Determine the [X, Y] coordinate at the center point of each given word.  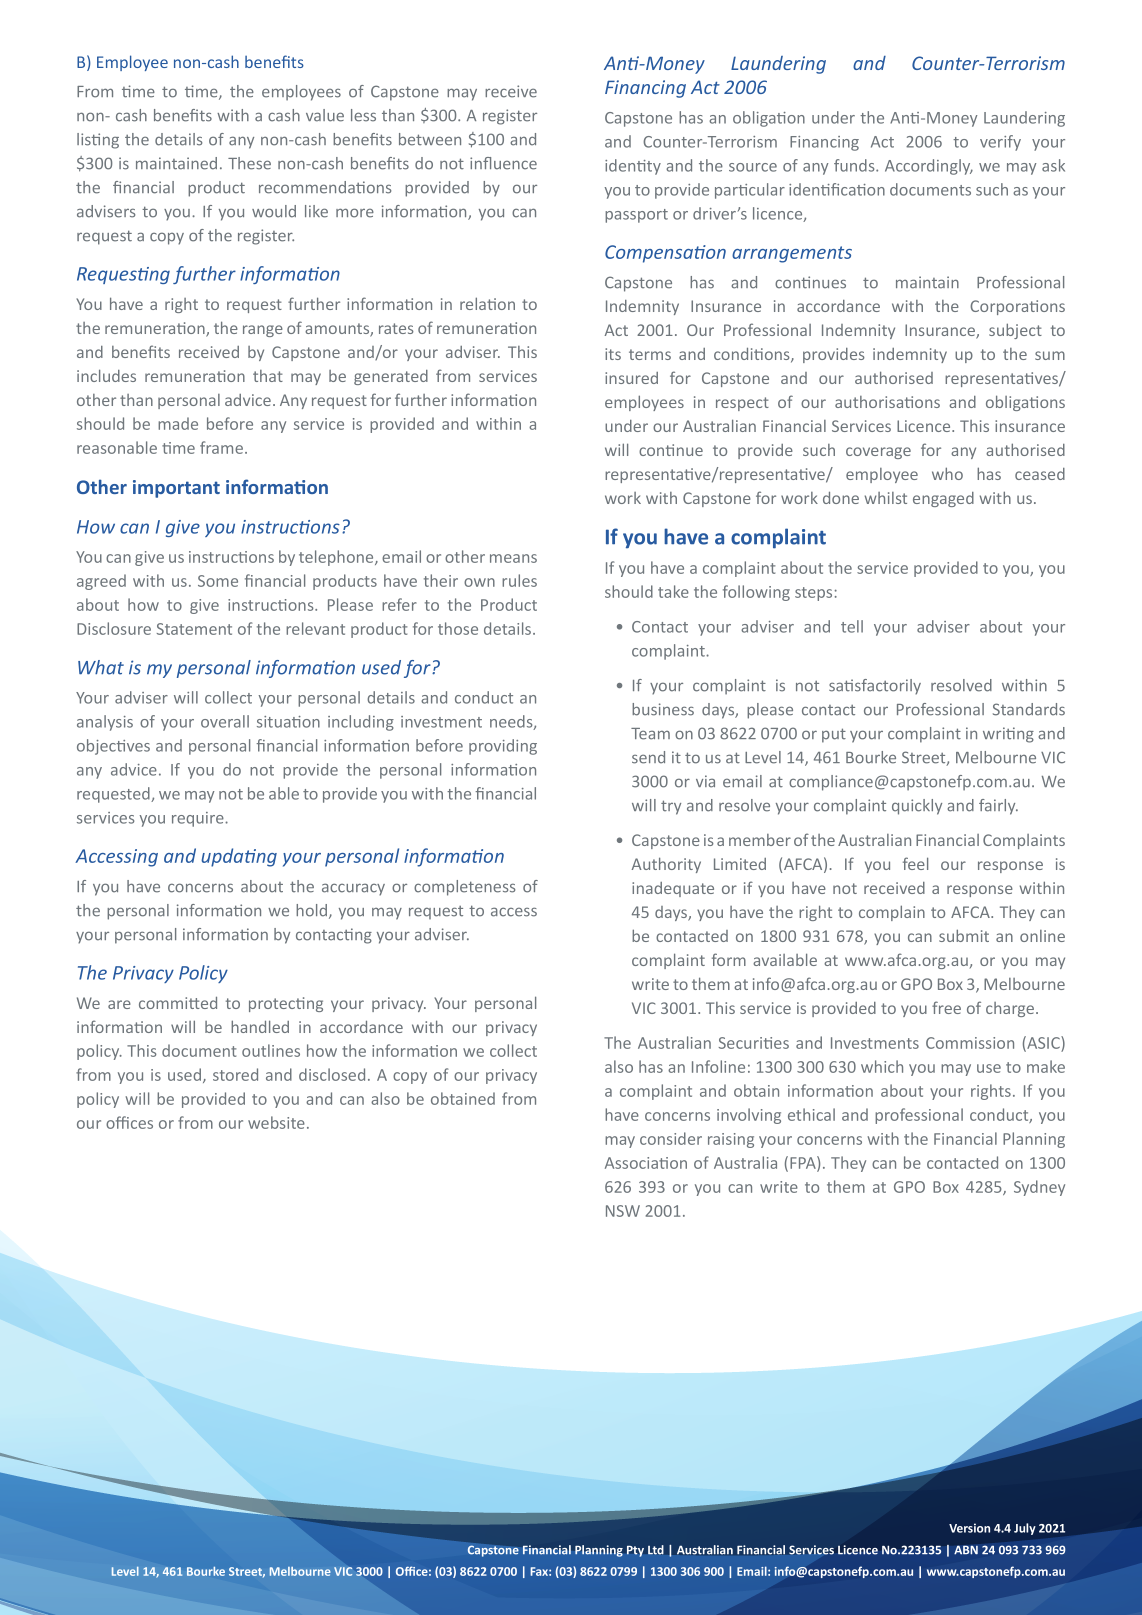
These [249, 163]
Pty [635, 1551]
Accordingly [929, 167]
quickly [917, 807]
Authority [666, 865]
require [199, 819]
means [513, 558]
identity [633, 167]
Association [646, 1163]
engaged [943, 499]
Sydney [1039, 1188]
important [176, 489]
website [276, 1122]
